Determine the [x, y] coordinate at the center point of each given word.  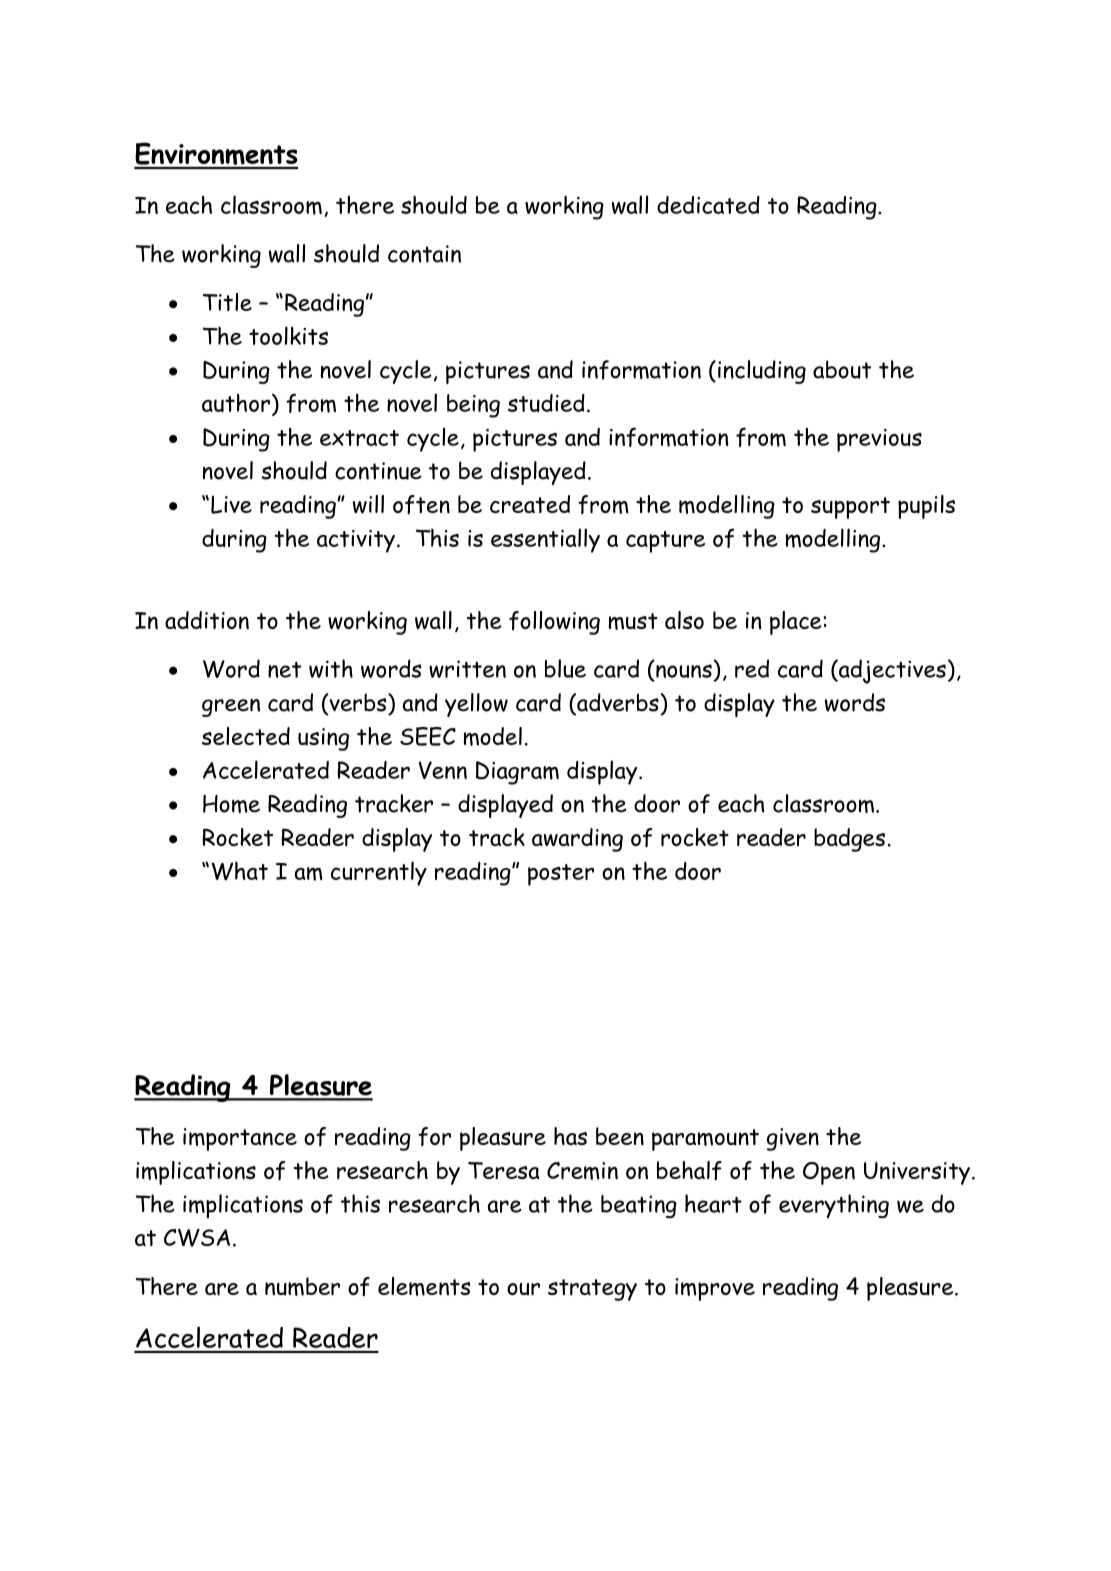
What [240, 871]
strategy [592, 1290]
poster [561, 875]
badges [849, 840]
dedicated [708, 205]
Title [227, 302]
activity [356, 541]
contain [424, 254]
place [797, 623]
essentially [545, 540]
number [302, 1286]
